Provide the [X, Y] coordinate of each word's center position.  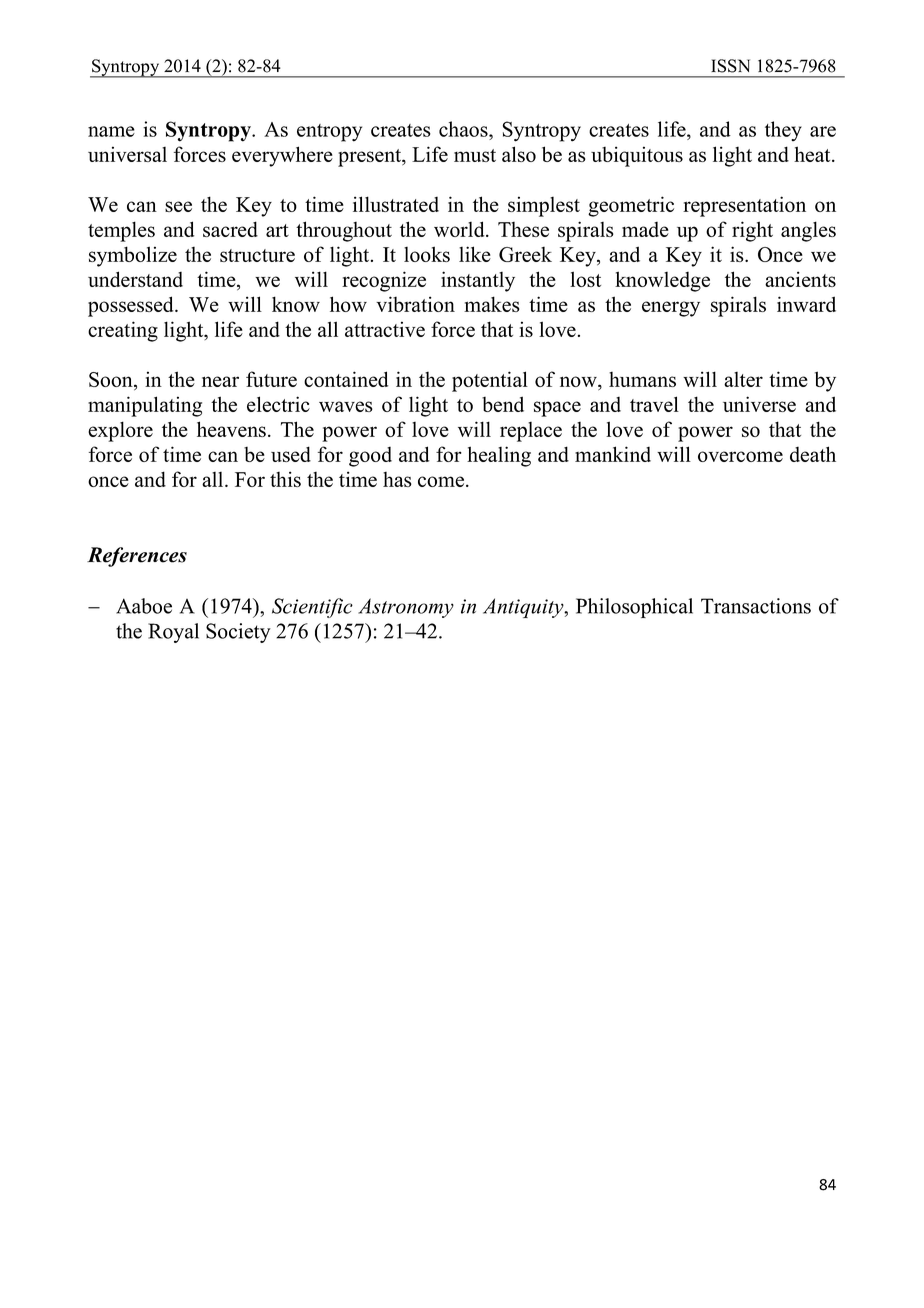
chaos [464, 129]
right [752, 231]
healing [499, 456]
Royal [173, 633]
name [111, 131]
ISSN [730, 66]
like [475, 254]
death [813, 454]
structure [257, 255]
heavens [231, 429]
